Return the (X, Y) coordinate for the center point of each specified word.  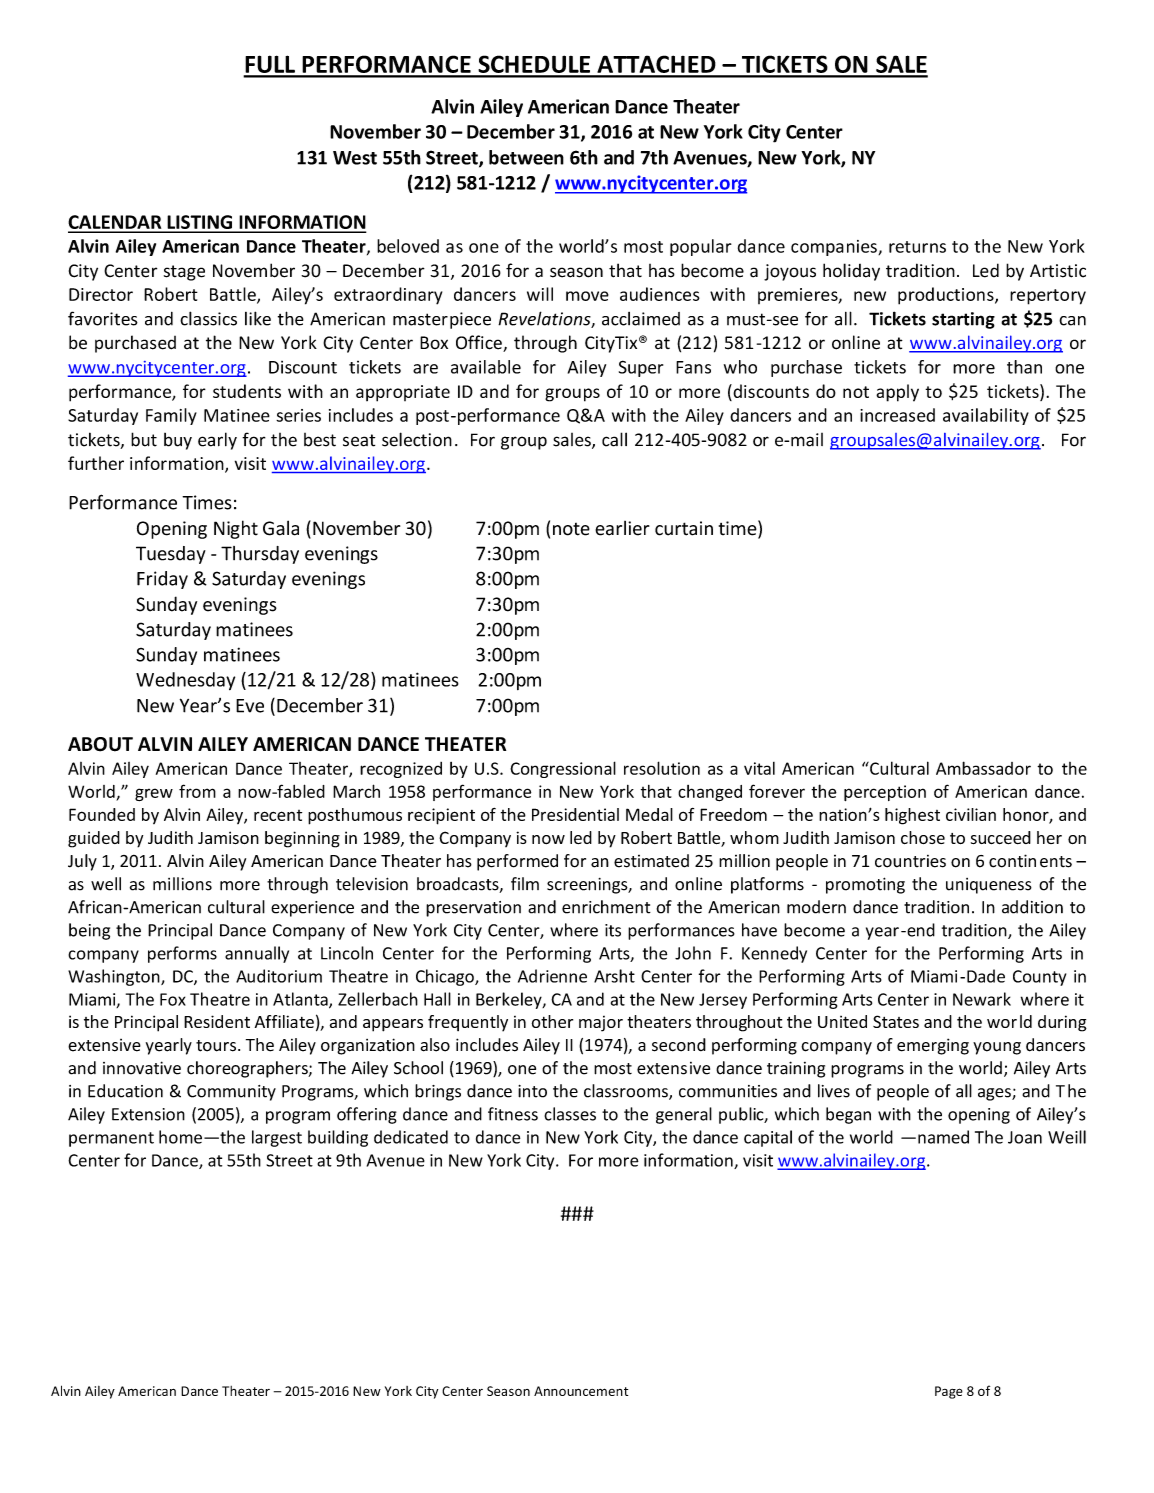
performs (182, 954)
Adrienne (552, 976)
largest (277, 1138)
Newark (982, 999)
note (571, 529)
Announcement (581, 1391)
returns (917, 247)
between (526, 157)
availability (986, 416)
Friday (162, 580)
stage (184, 273)
